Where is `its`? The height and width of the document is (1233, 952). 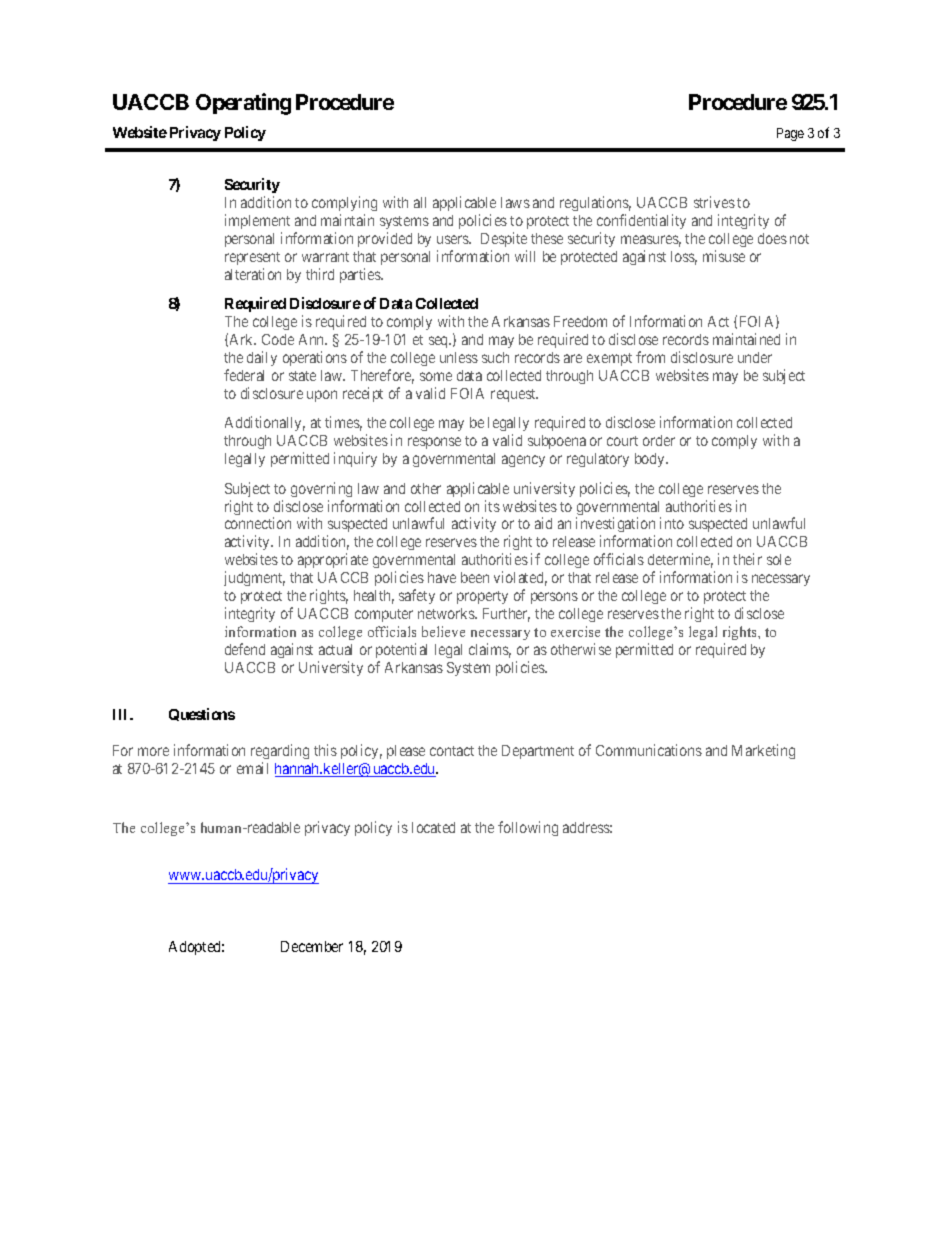 its is located at coordinates (492, 506).
